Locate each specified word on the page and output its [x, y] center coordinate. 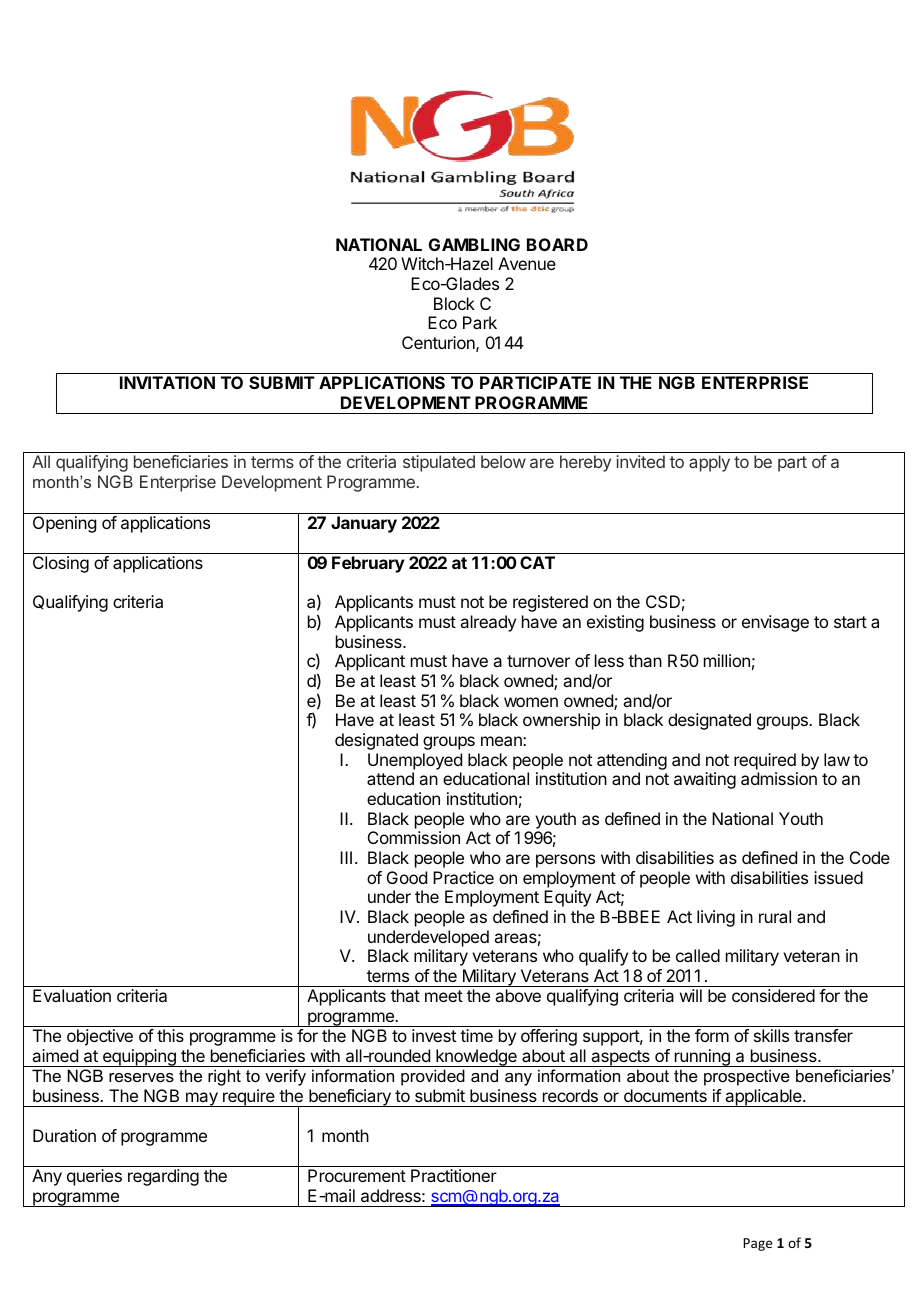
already [488, 623]
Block [454, 303]
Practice [463, 877]
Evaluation [72, 995]
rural [775, 916]
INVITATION [167, 382]
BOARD [557, 244]
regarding [163, 1177]
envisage [775, 623]
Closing [61, 564]
